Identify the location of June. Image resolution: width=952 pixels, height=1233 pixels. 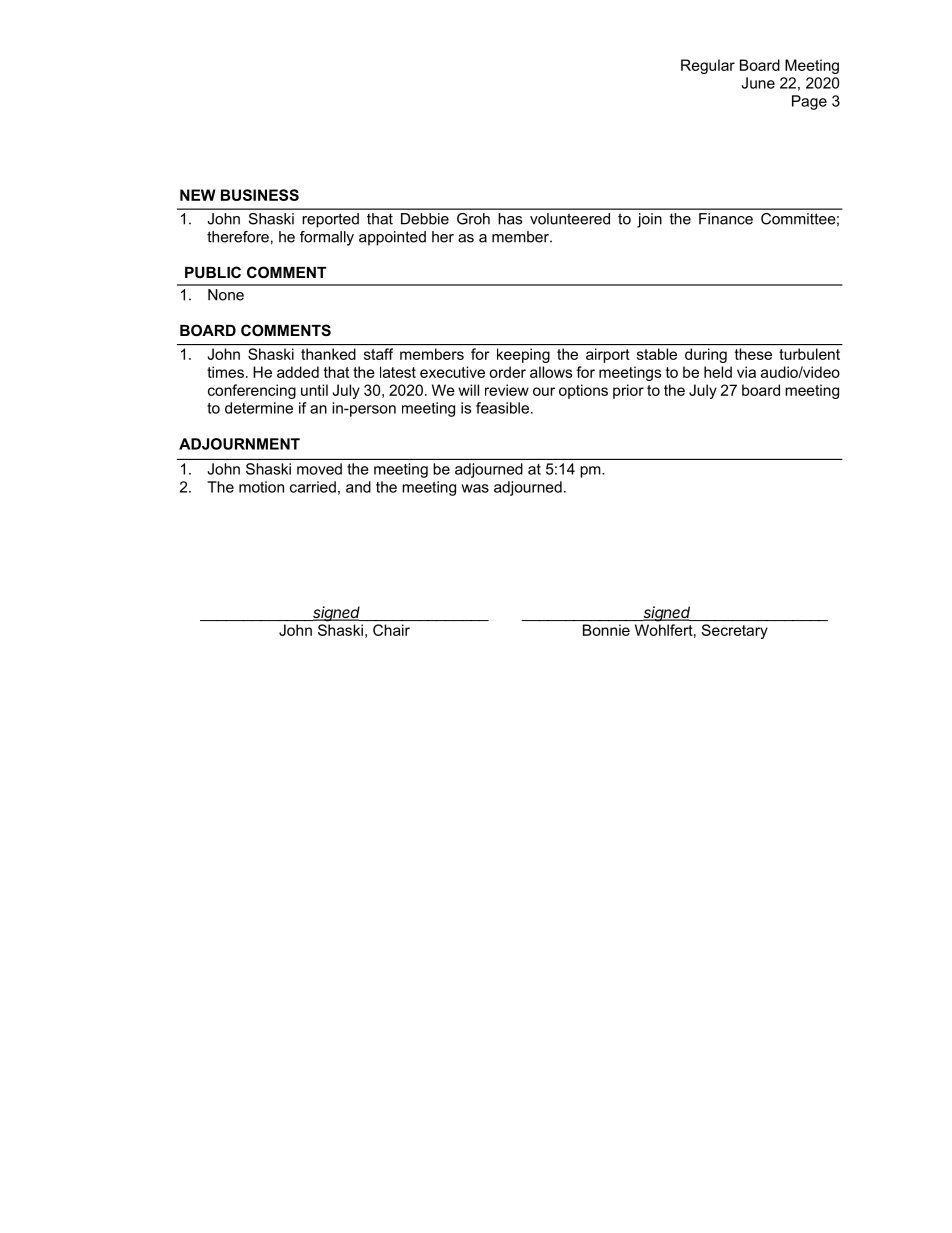
(758, 83).
